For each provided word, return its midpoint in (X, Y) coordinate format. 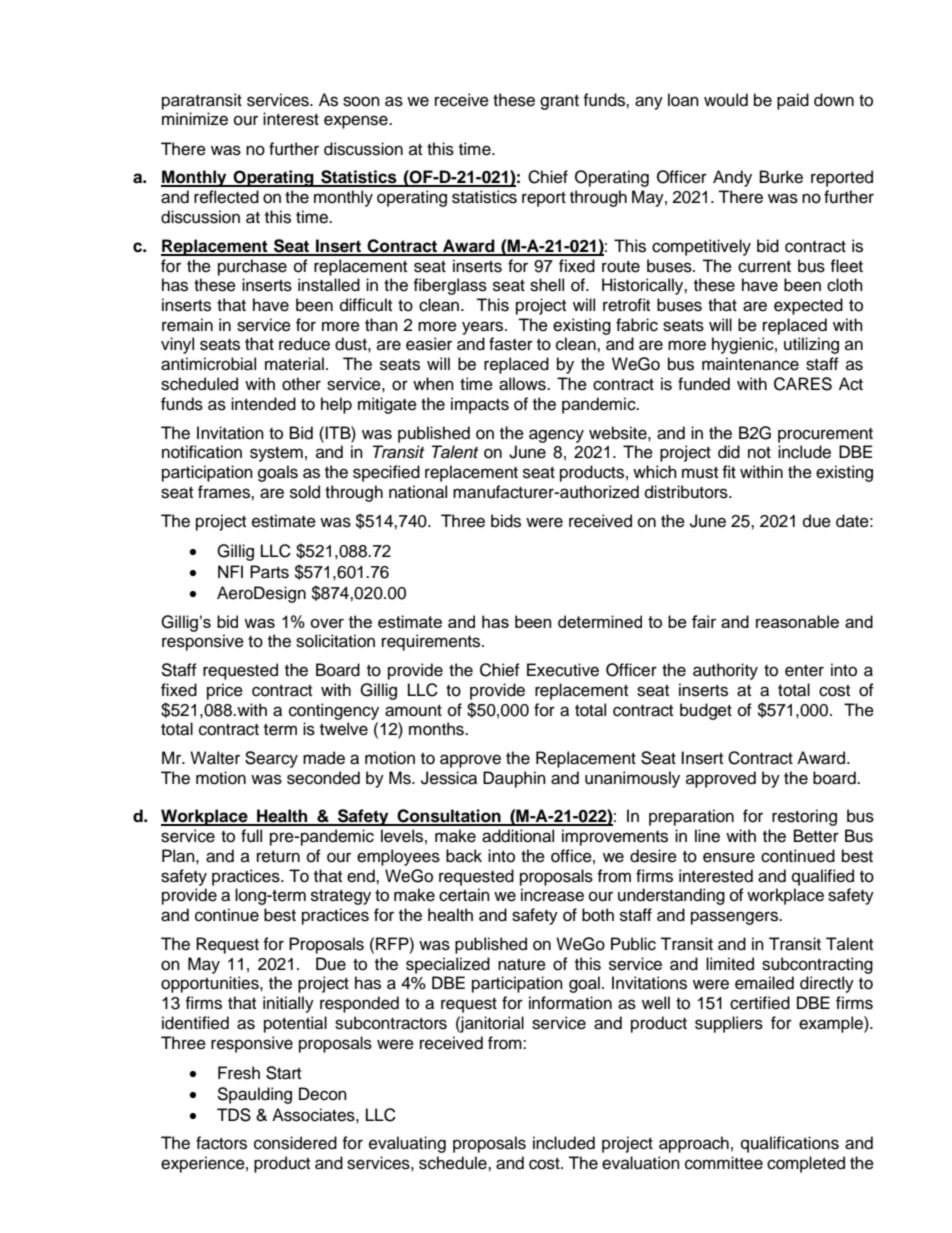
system (276, 454)
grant (559, 102)
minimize (195, 119)
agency (556, 436)
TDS (234, 1115)
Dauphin (514, 779)
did (729, 452)
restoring (804, 817)
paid (793, 101)
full (251, 836)
